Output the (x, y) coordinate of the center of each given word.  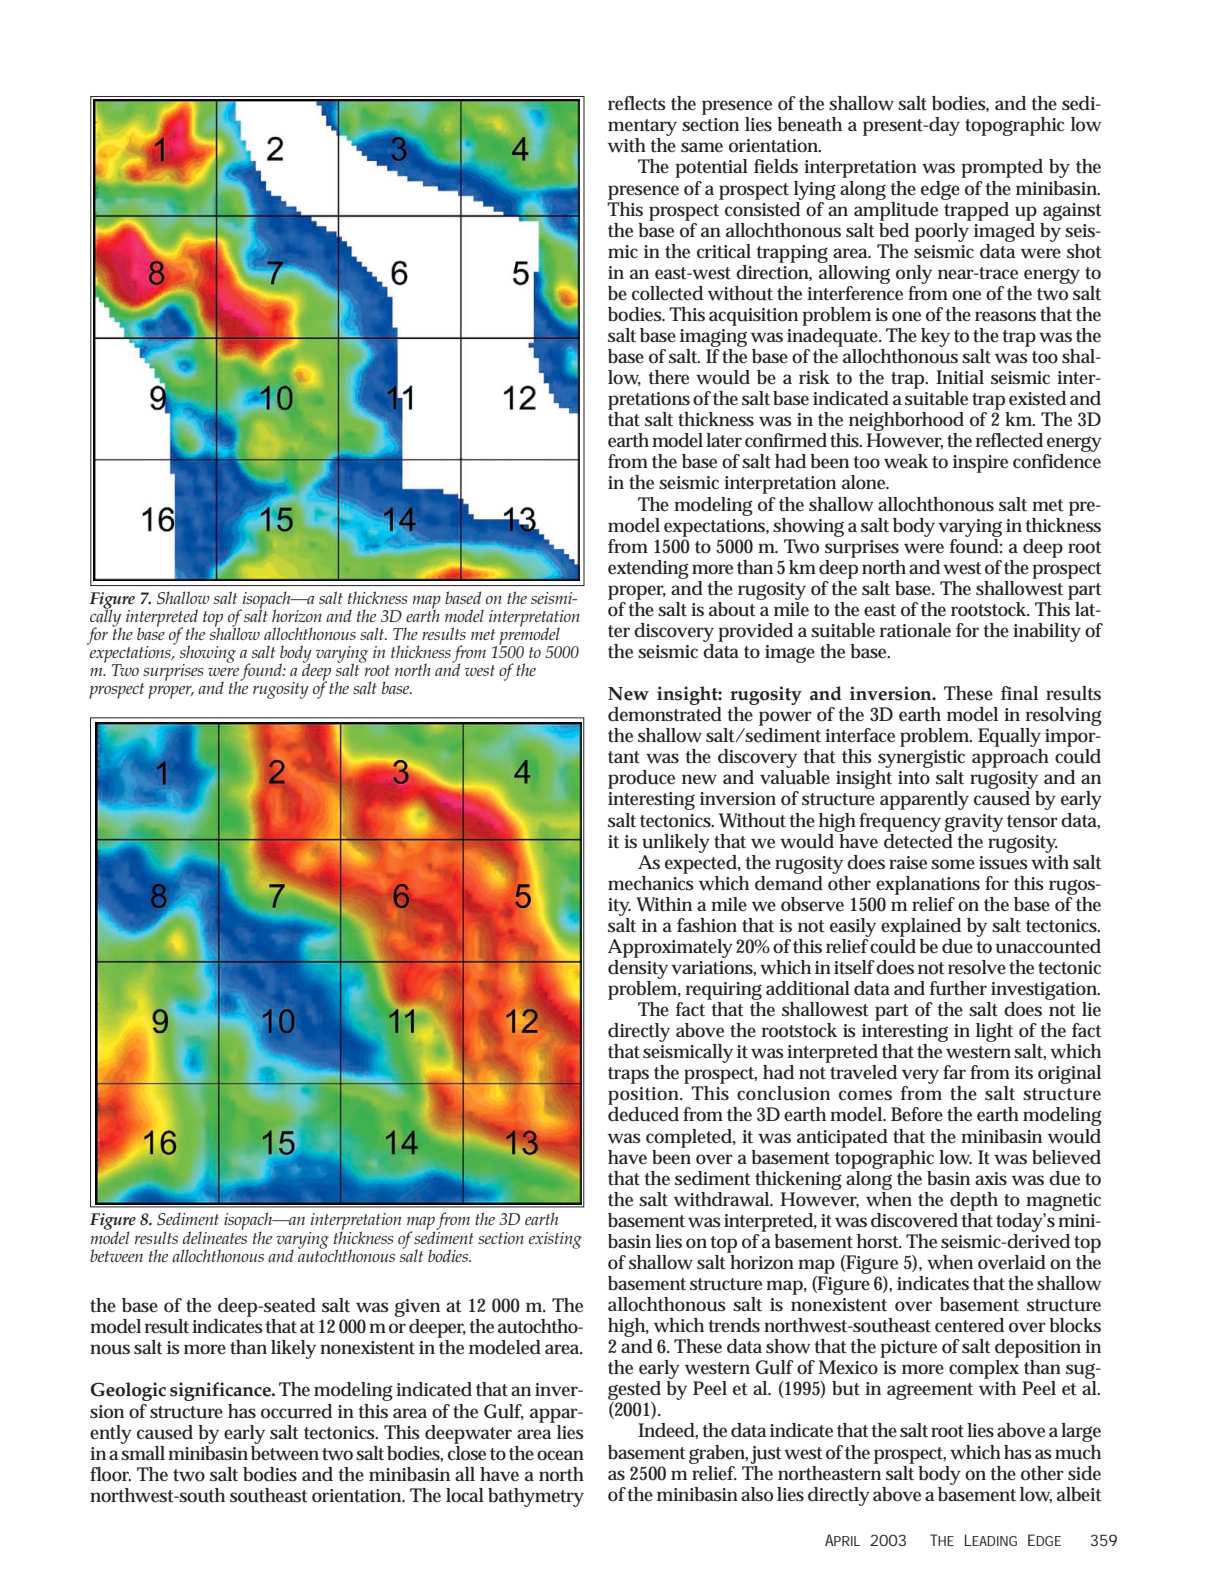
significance (221, 1391)
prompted (1002, 168)
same (702, 147)
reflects (637, 103)
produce (641, 779)
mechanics (651, 882)
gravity (973, 823)
